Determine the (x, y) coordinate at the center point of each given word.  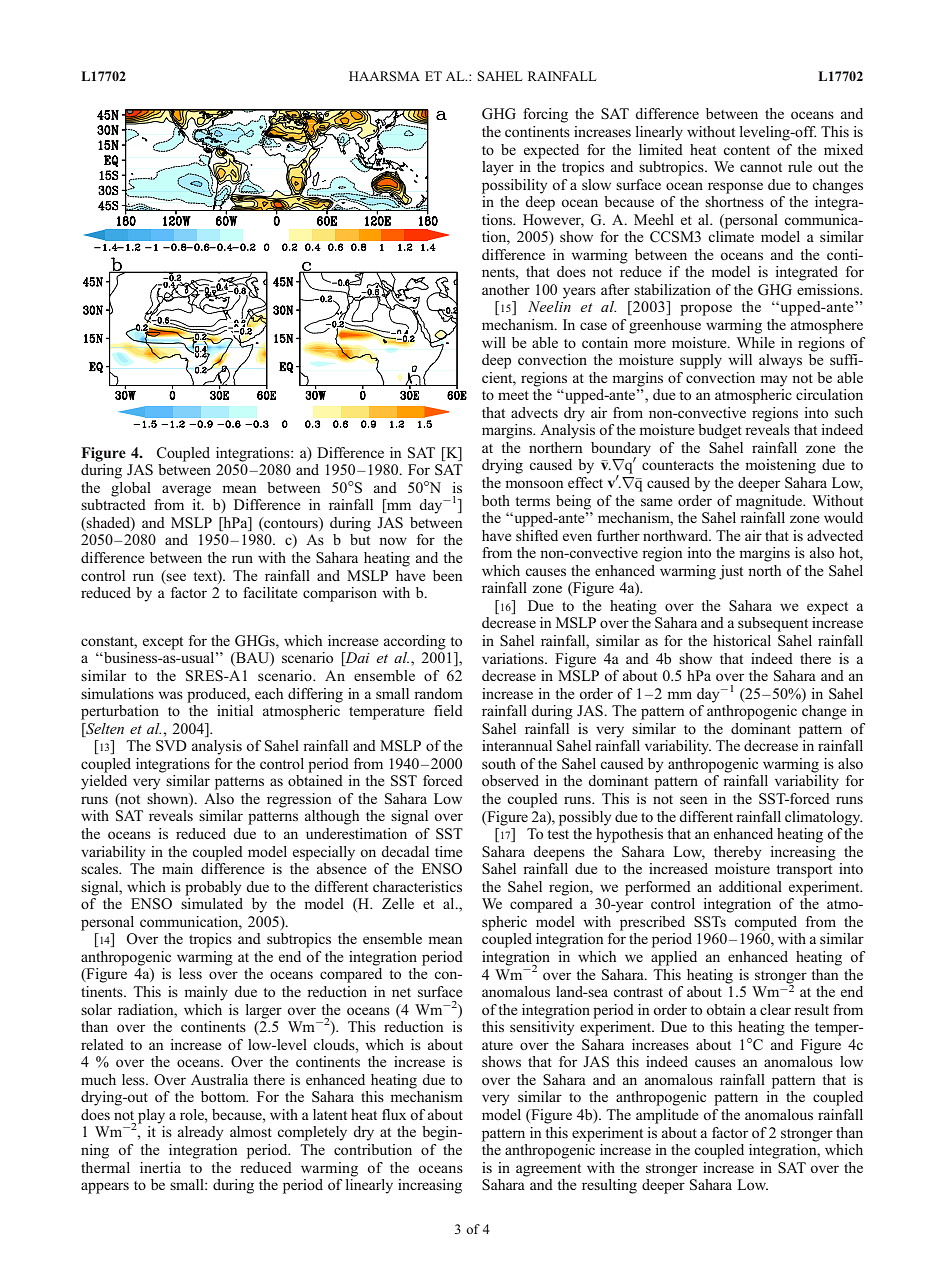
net (401, 992)
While (756, 342)
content (746, 150)
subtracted (113, 504)
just (731, 572)
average (186, 491)
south (499, 763)
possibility (514, 186)
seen (693, 800)
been (447, 575)
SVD (171, 745)
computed (765, 923)
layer (498, 168)
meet (513, 395)
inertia (160, 1167)
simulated (212, 903)
